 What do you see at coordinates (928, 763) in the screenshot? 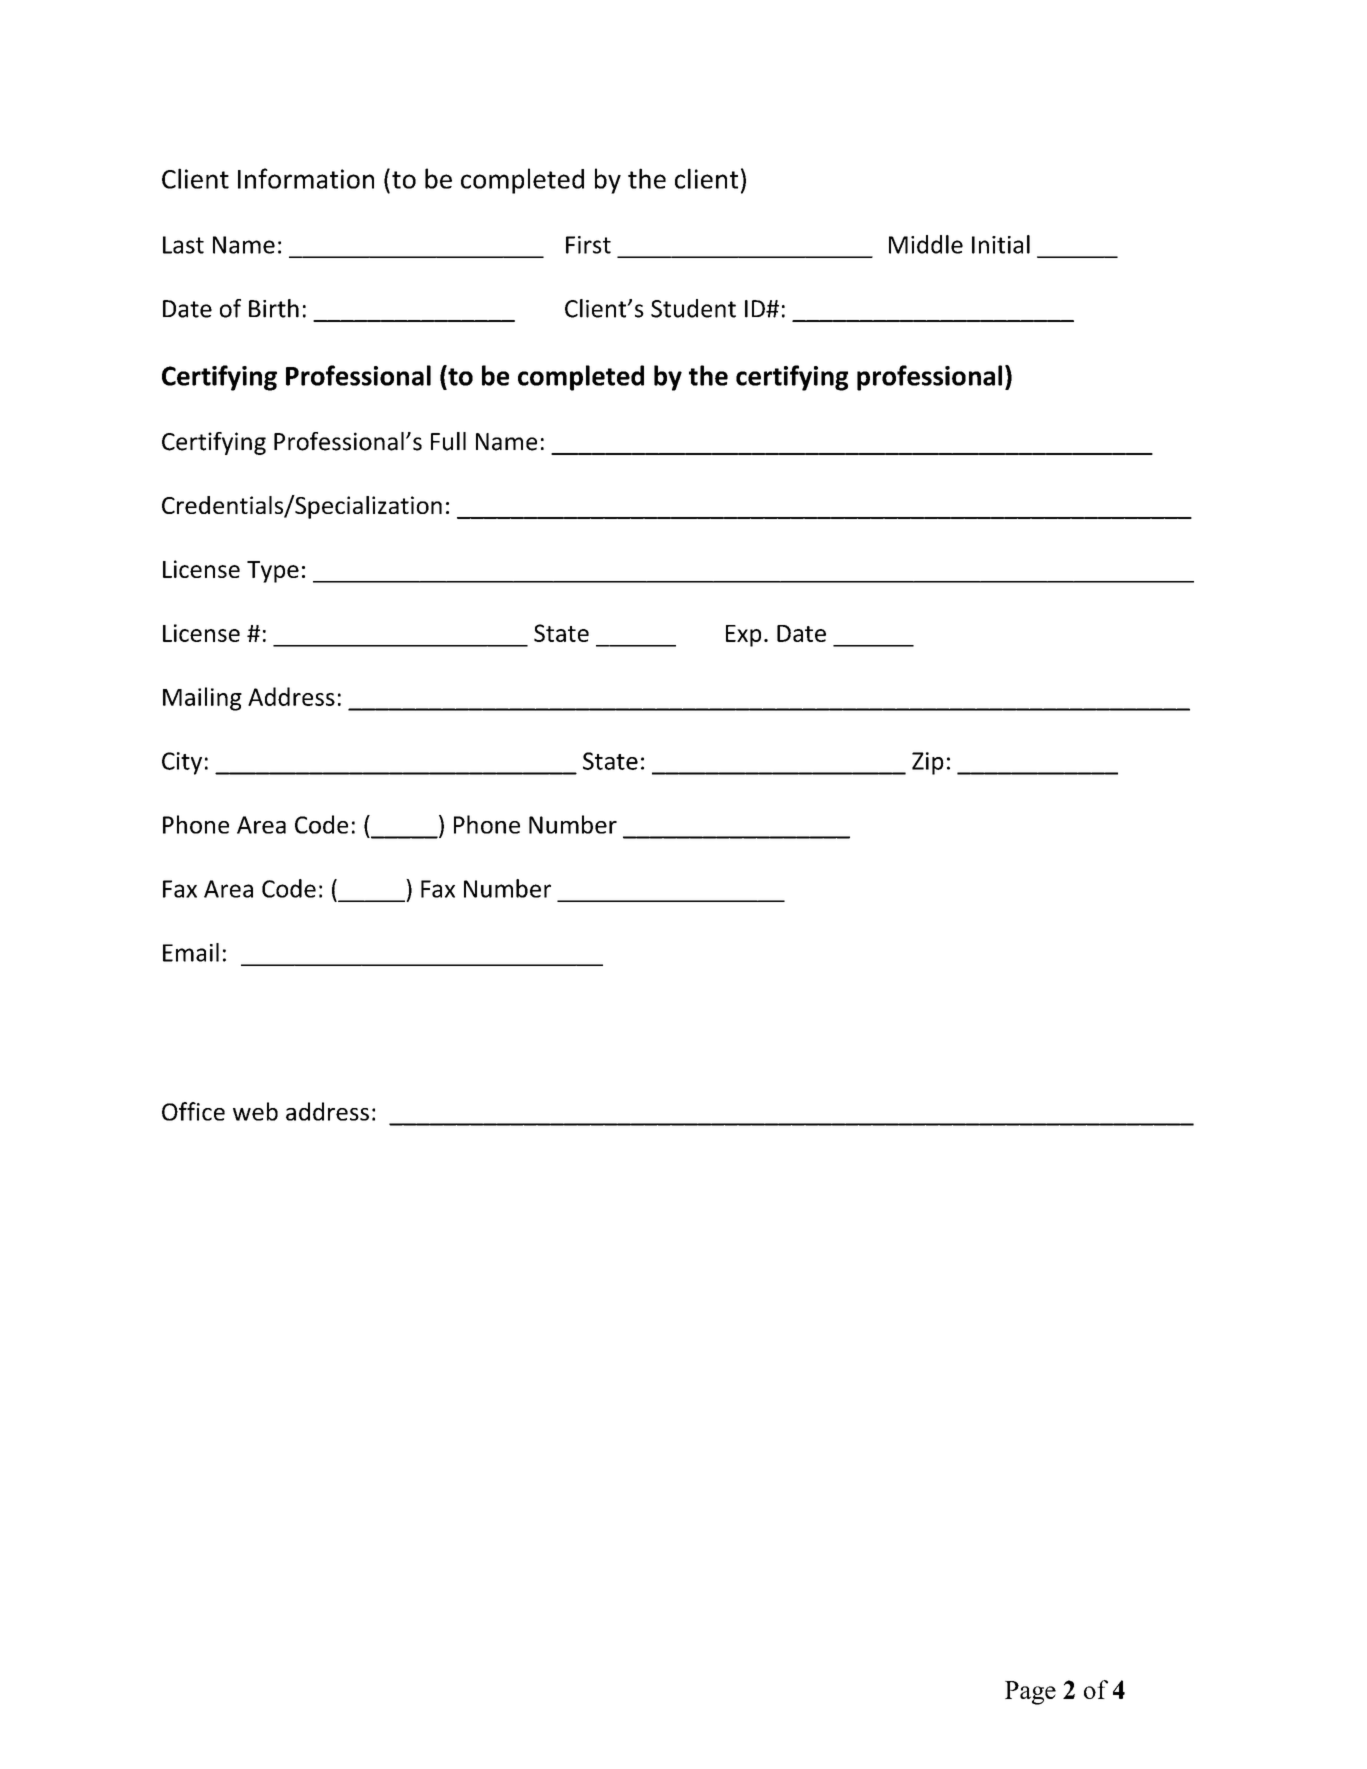
I see `Zip` at bounding box center [928, 763].
